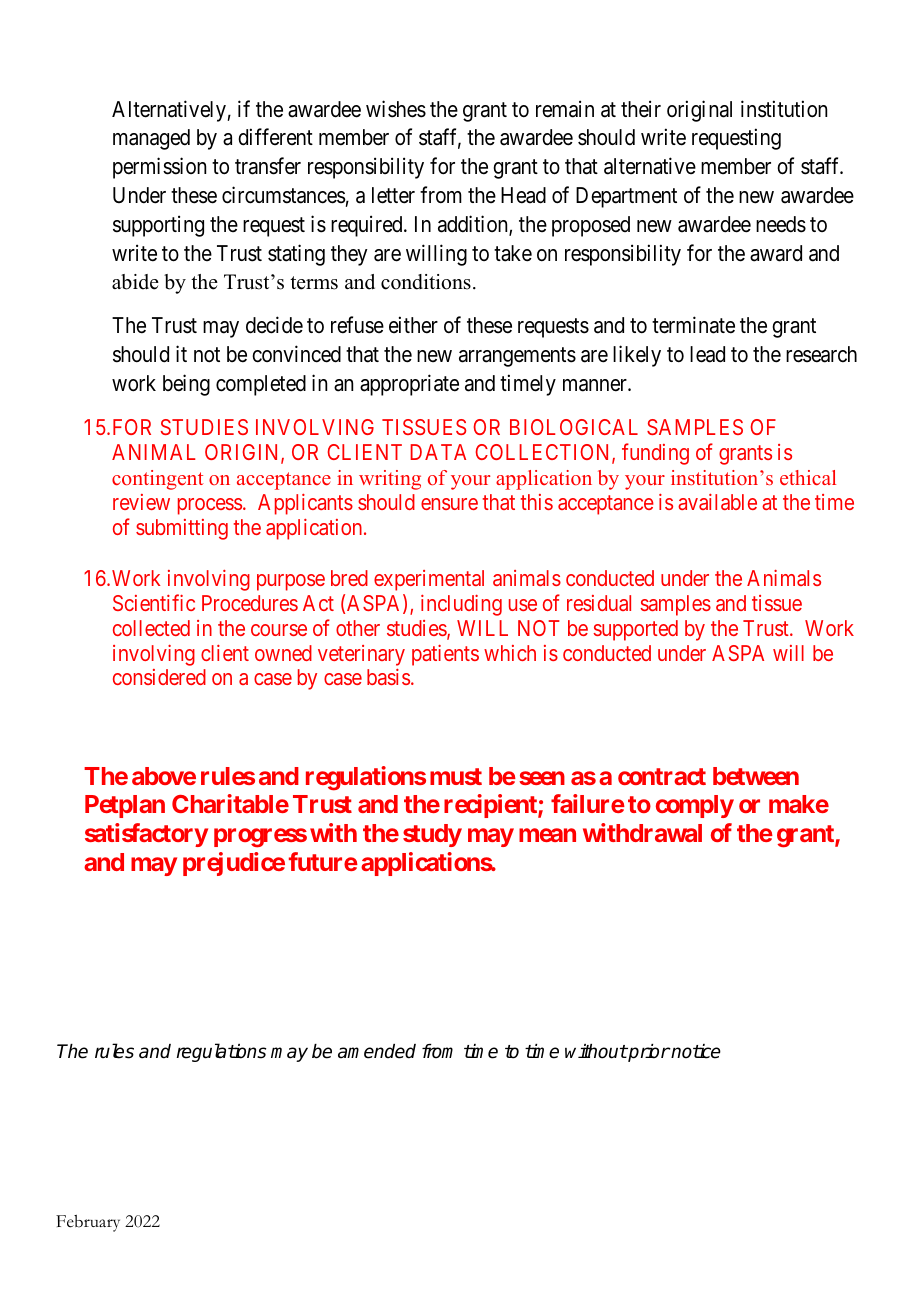  What do you see at coordinates (396, 109) in the screenshot?
I see `wishes` at bounding box center [396, 109].
